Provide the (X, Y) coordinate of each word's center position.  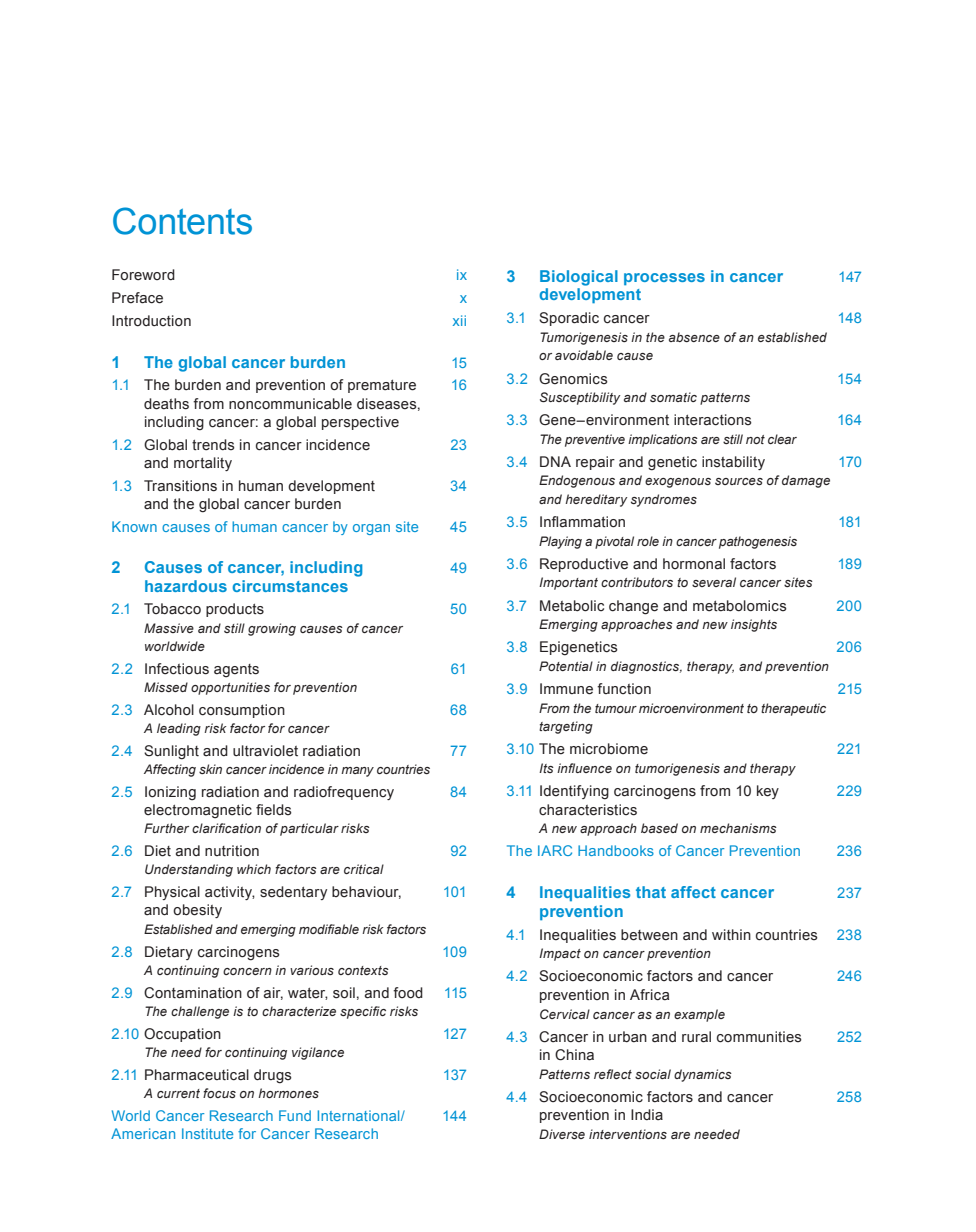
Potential (566, 666)
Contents (182, 221)
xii (459, 320)
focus (219, 1093)
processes (664, 279)
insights (754, 625)
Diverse (562, 1134)
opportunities (230, 688)
